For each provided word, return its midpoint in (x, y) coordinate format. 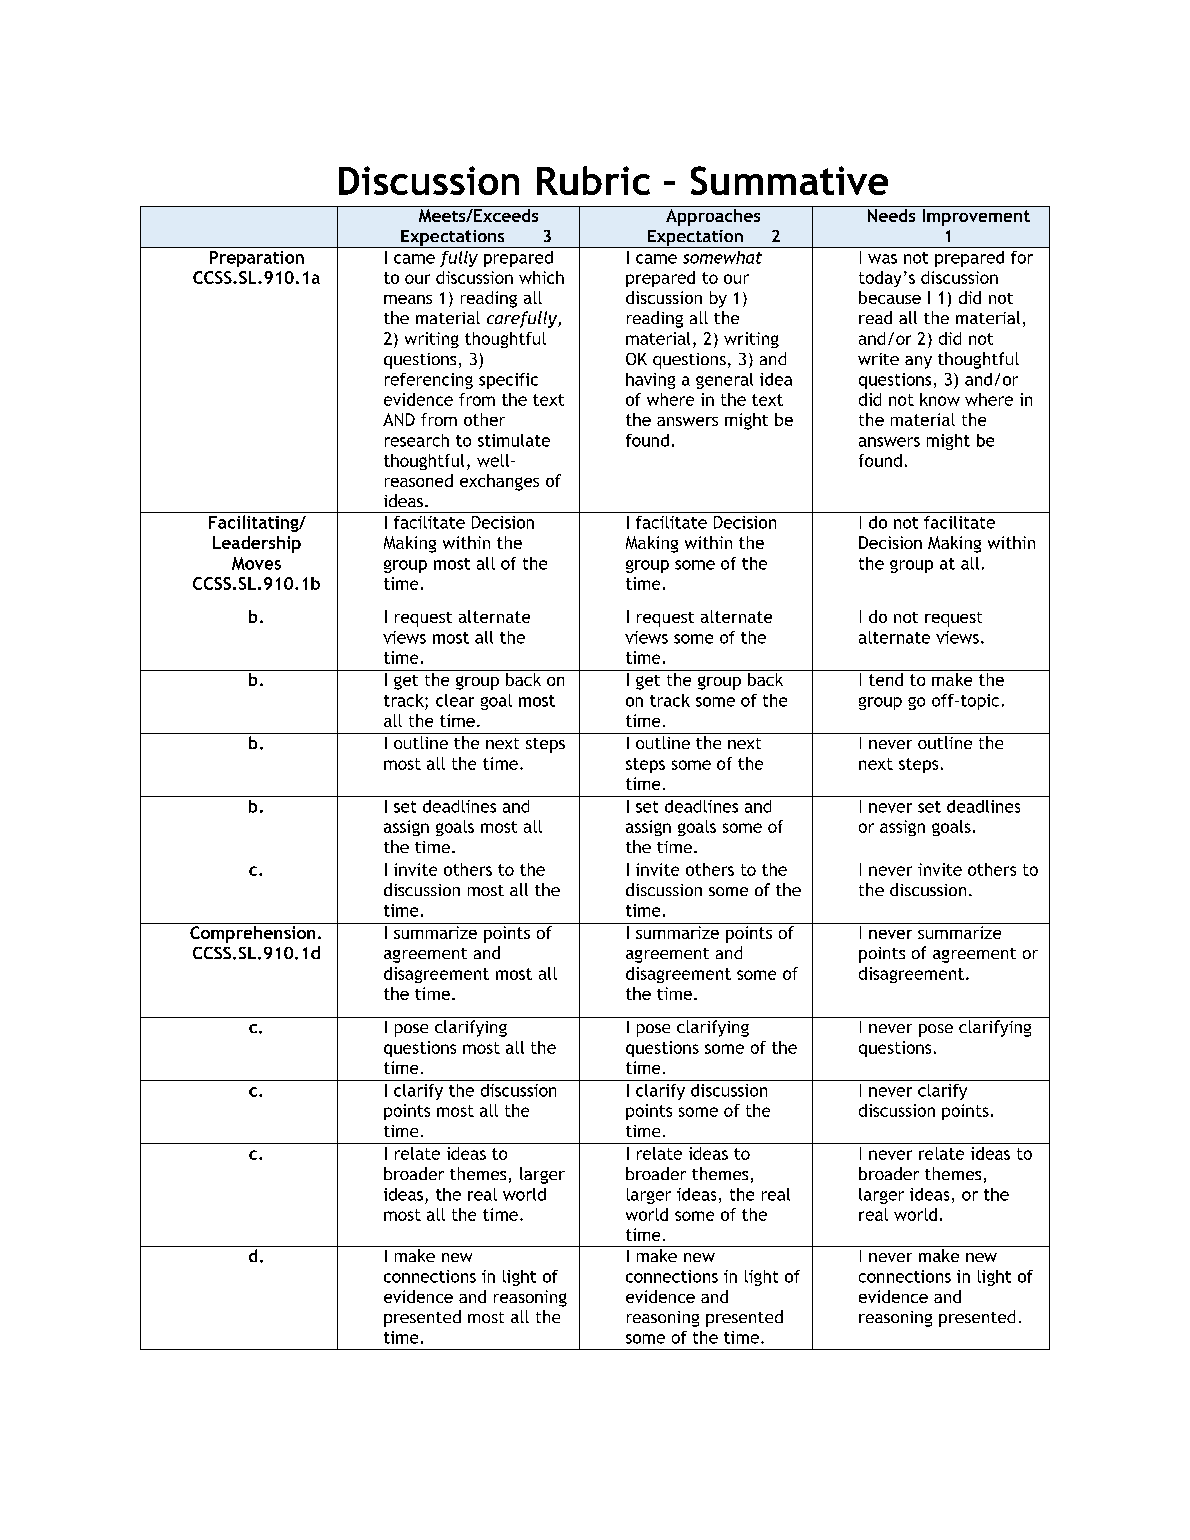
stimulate (514, 440)
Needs (891, 214)
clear (455, 700)
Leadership (257, 544)
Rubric (593, 180)
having (650, 381)
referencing (429, 381)
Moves (256, 563)
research (417, 440)
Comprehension (252, 934)
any (918, 362)
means (408, 299)
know (940, 399)
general (724, 381)
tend (886, 679)
